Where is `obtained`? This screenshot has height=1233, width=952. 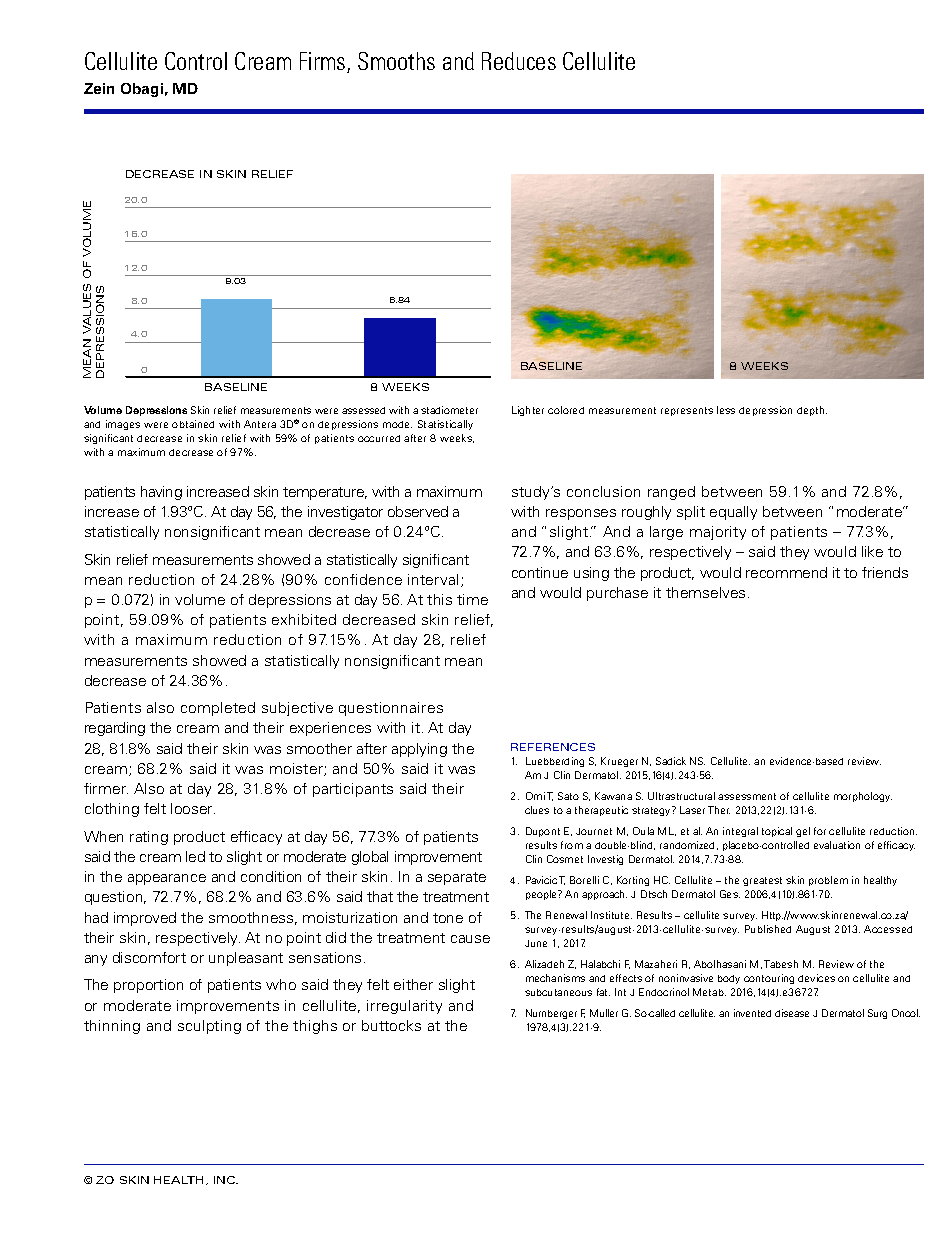 obtained is located at coordinates (193, 424).
